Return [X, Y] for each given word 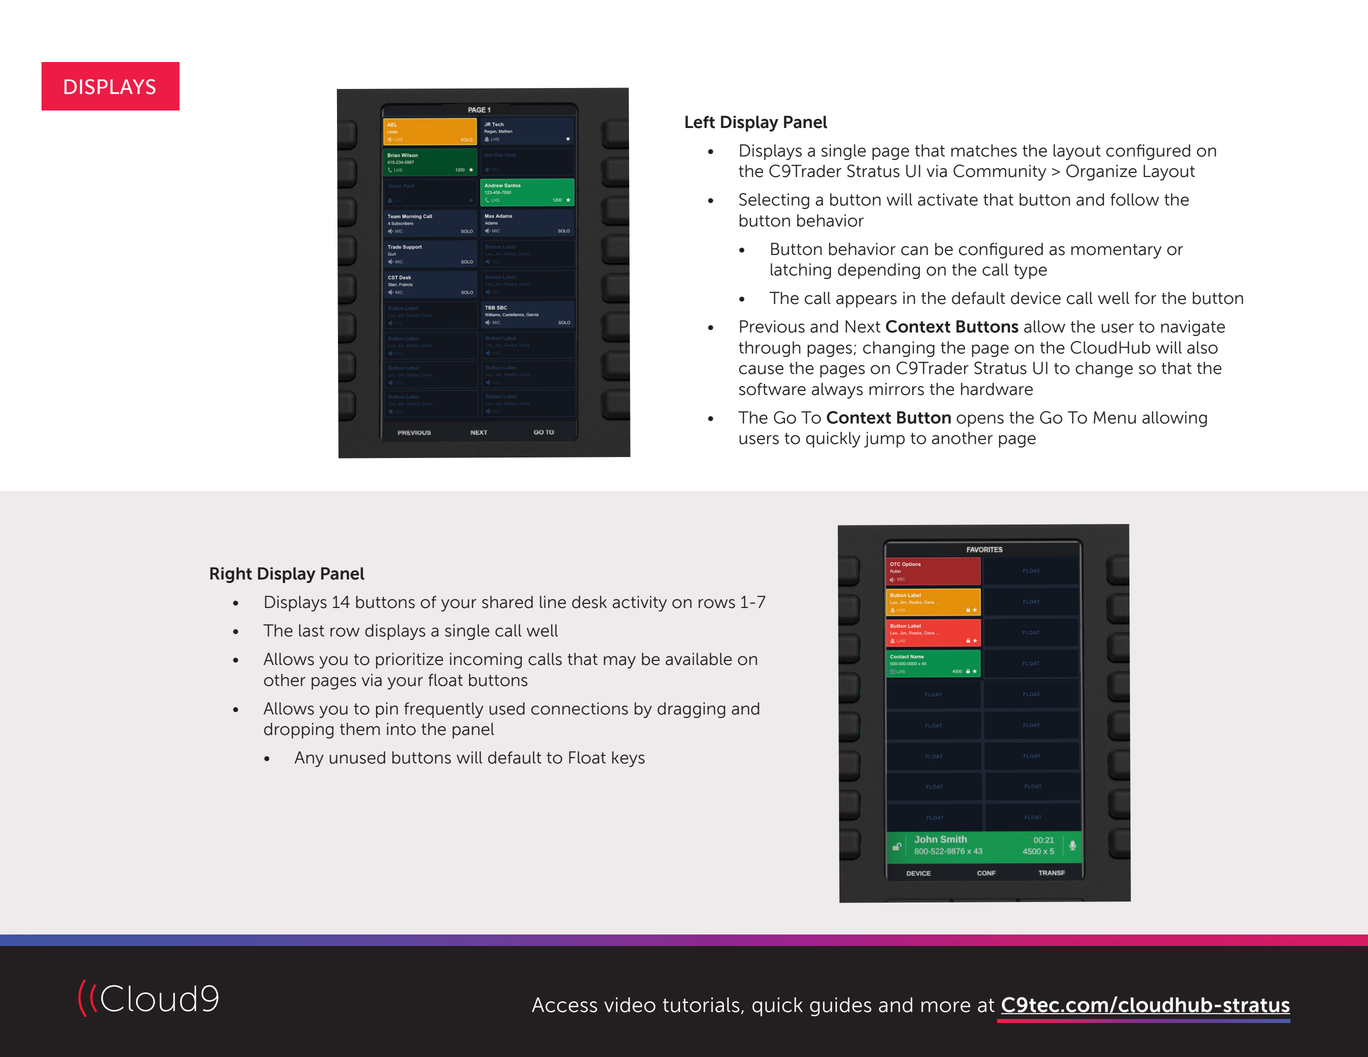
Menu [1114, 417]
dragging [691, 710]
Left [700, 122]
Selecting [774, 201]
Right [231, 575]
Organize [1101, 172]
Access [564, 1005]
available [698, 659]
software [772, 389]
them [360, 729]
